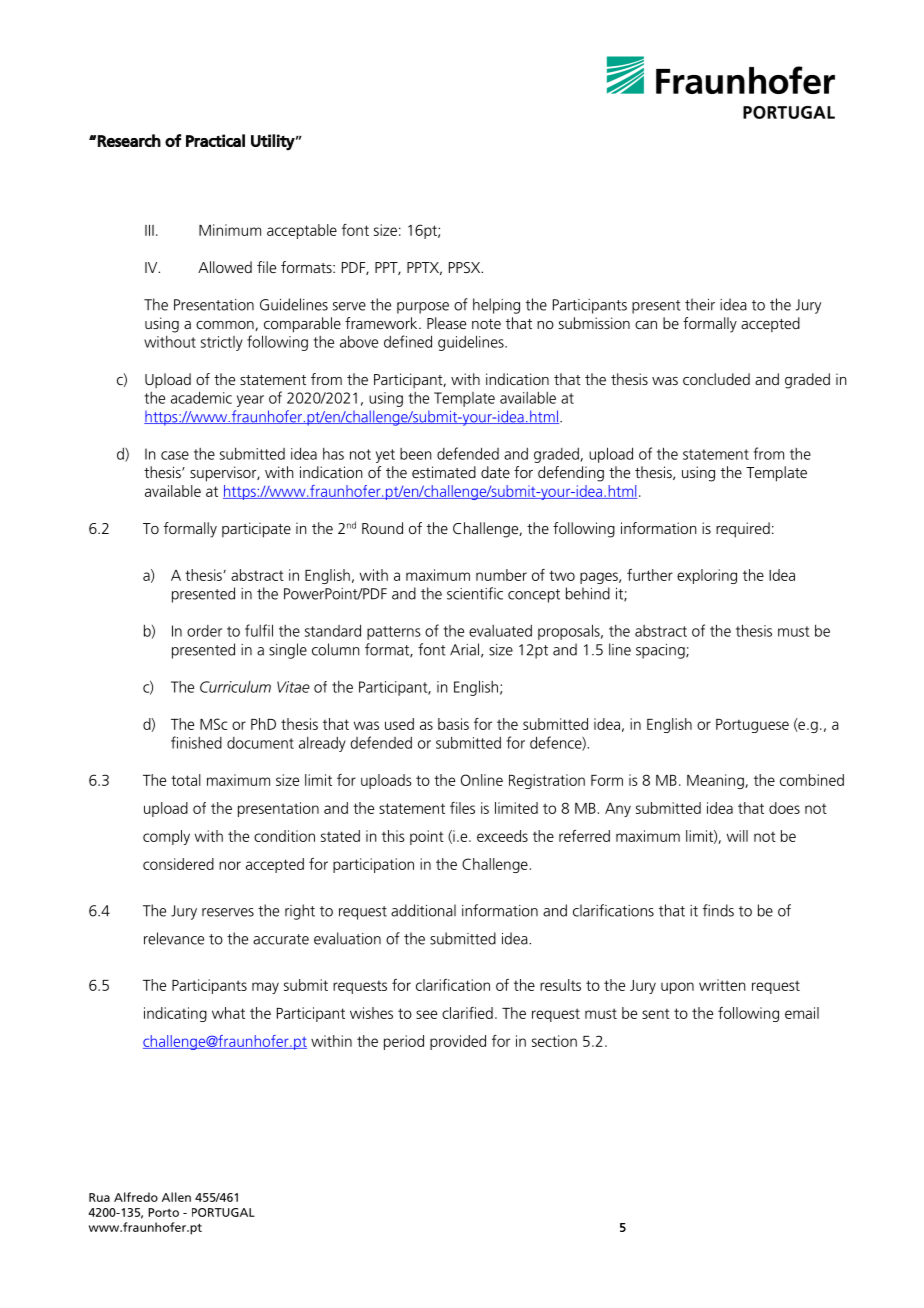  Describe the element at coordinates (302, 231) in the page. I see `acceptable` at that location.
